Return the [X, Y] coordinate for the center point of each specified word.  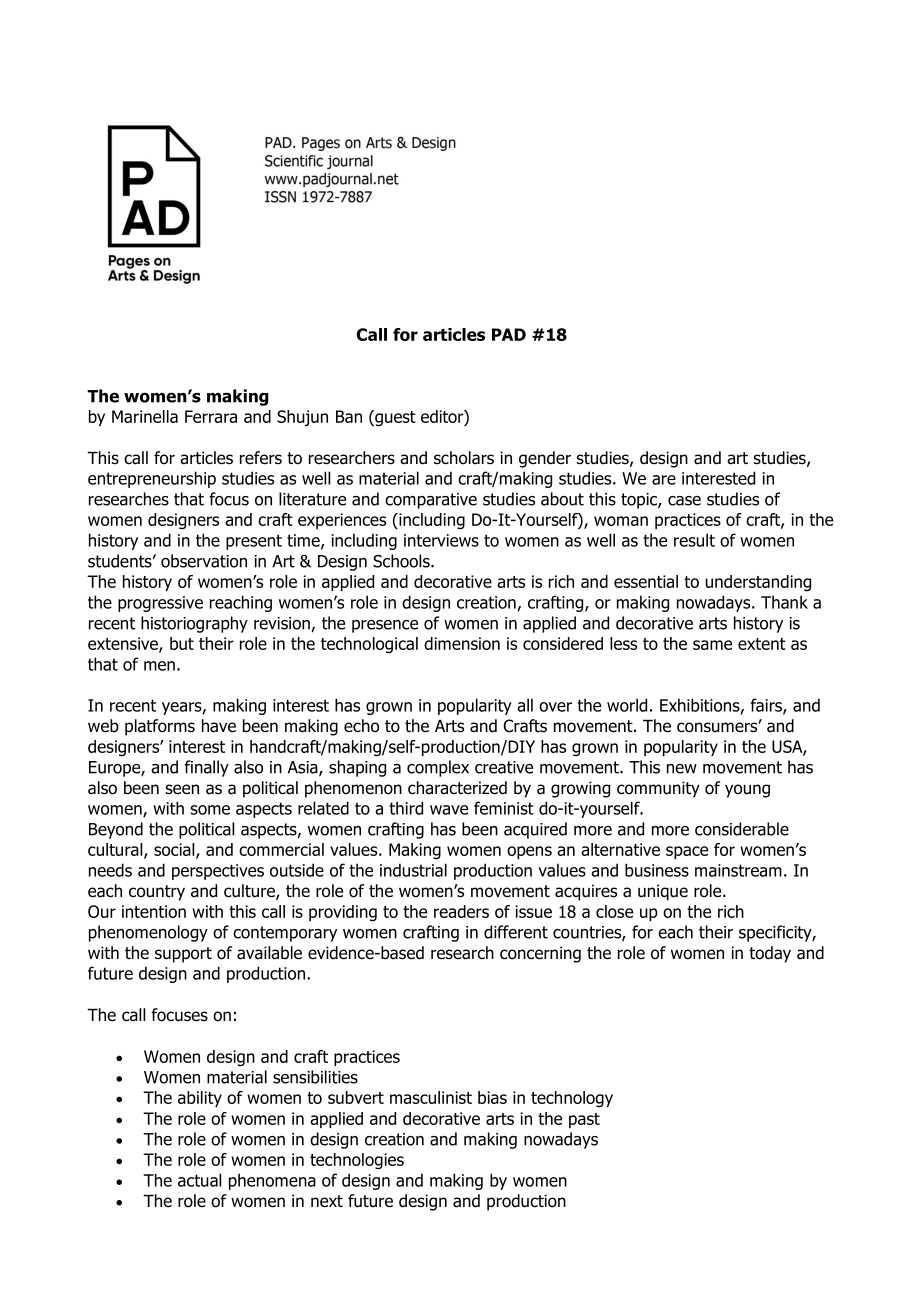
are [664, 480]
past [584, 1120]
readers [461, 911]
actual [199, 1180]
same [712, 645]
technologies [357, 1161]
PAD [509, 334]
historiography [194, 624]
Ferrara [211, 416]
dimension [462, 643]
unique [663, 892]
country [157, 893]
